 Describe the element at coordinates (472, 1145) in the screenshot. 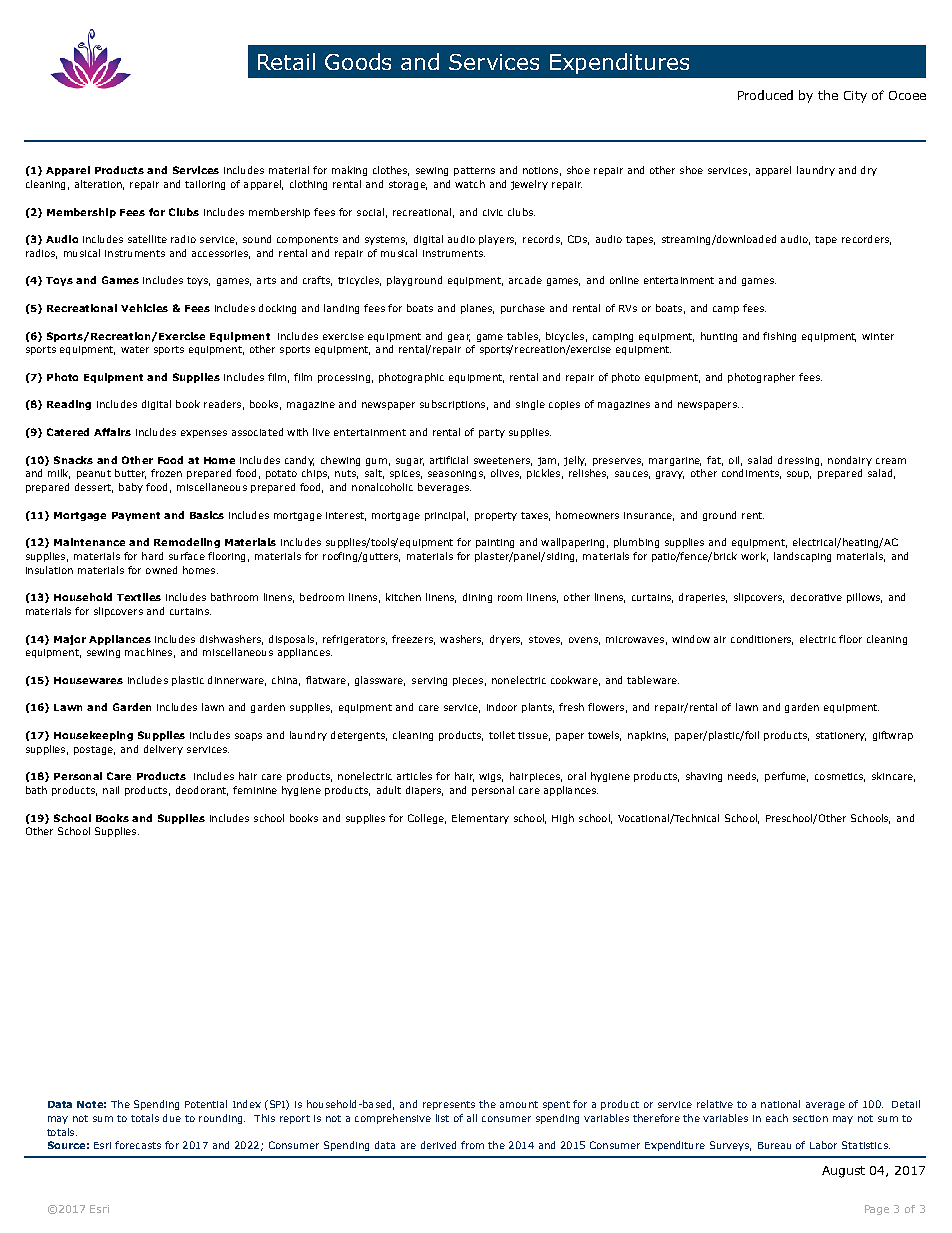

I see `from` at that location.
